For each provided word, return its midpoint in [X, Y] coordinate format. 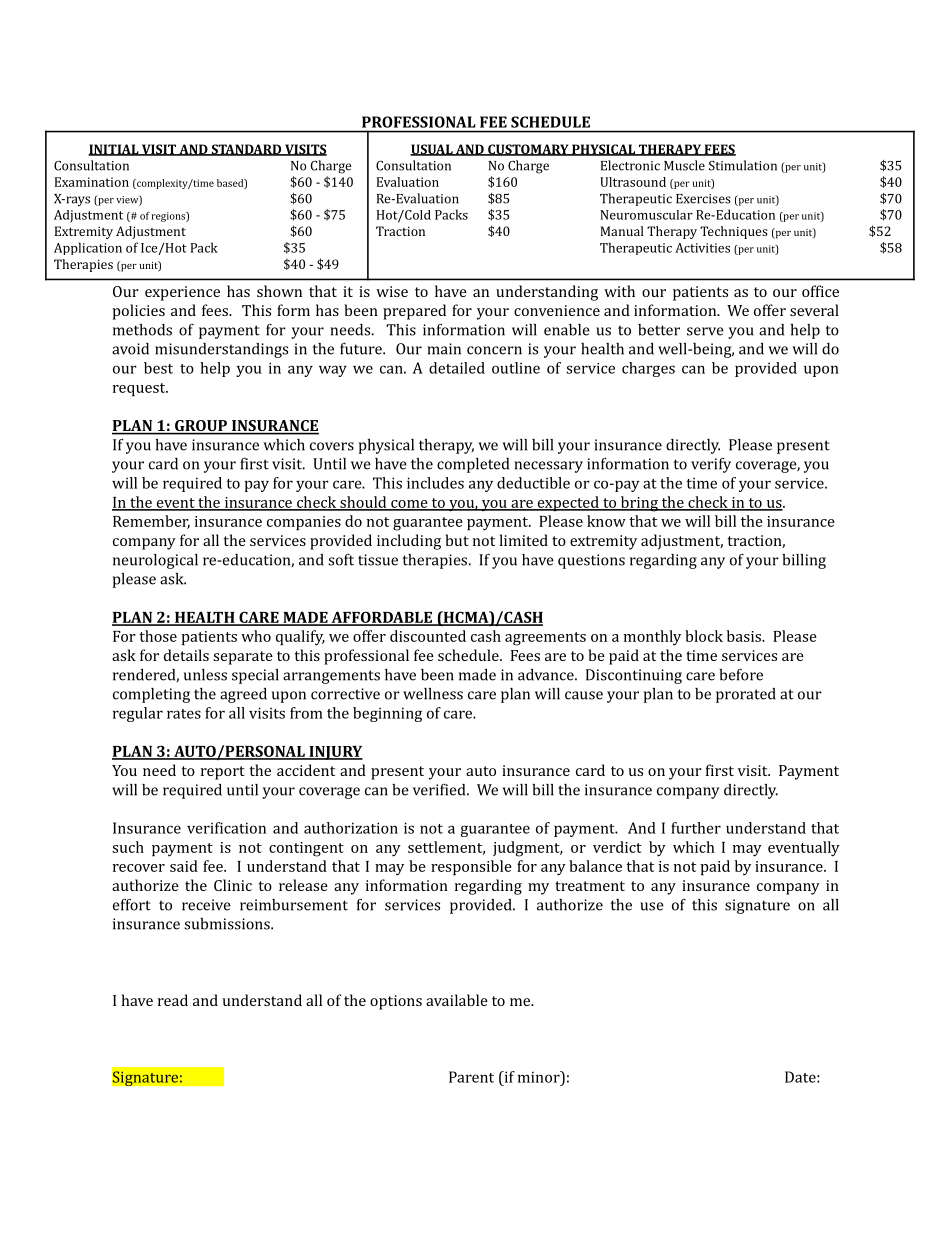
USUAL [432, 150]
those [158, 636]
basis [745, 636]
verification [226, 828]
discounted [428, 636]
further [696, 828]
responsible [471, 867]
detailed [457, 368]
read [173, 1000]
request [140, 389]
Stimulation [743, 165]
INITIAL [114, 150]
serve [705, 331]
